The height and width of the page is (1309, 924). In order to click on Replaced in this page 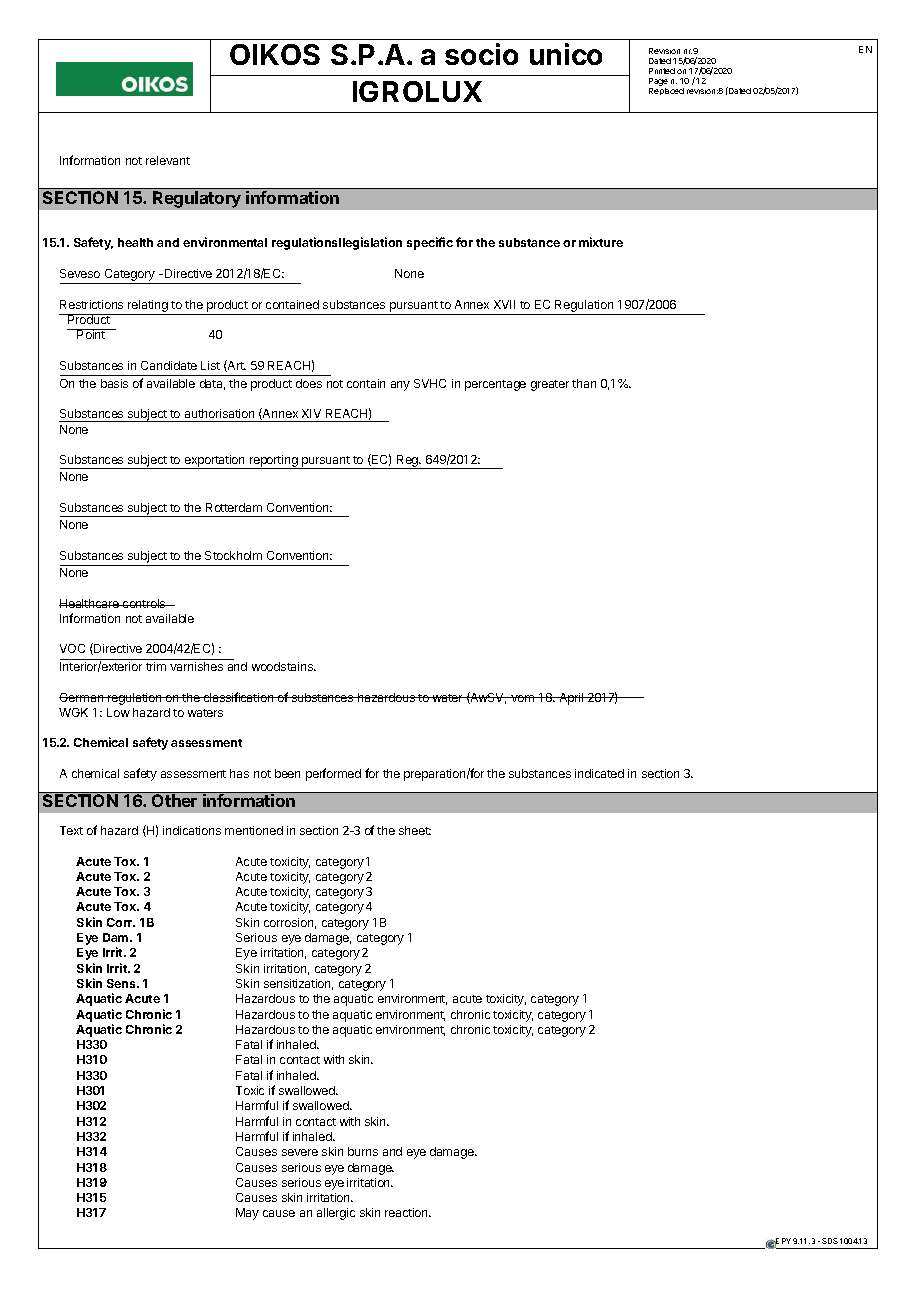, I will do `click(666, 91)`.
